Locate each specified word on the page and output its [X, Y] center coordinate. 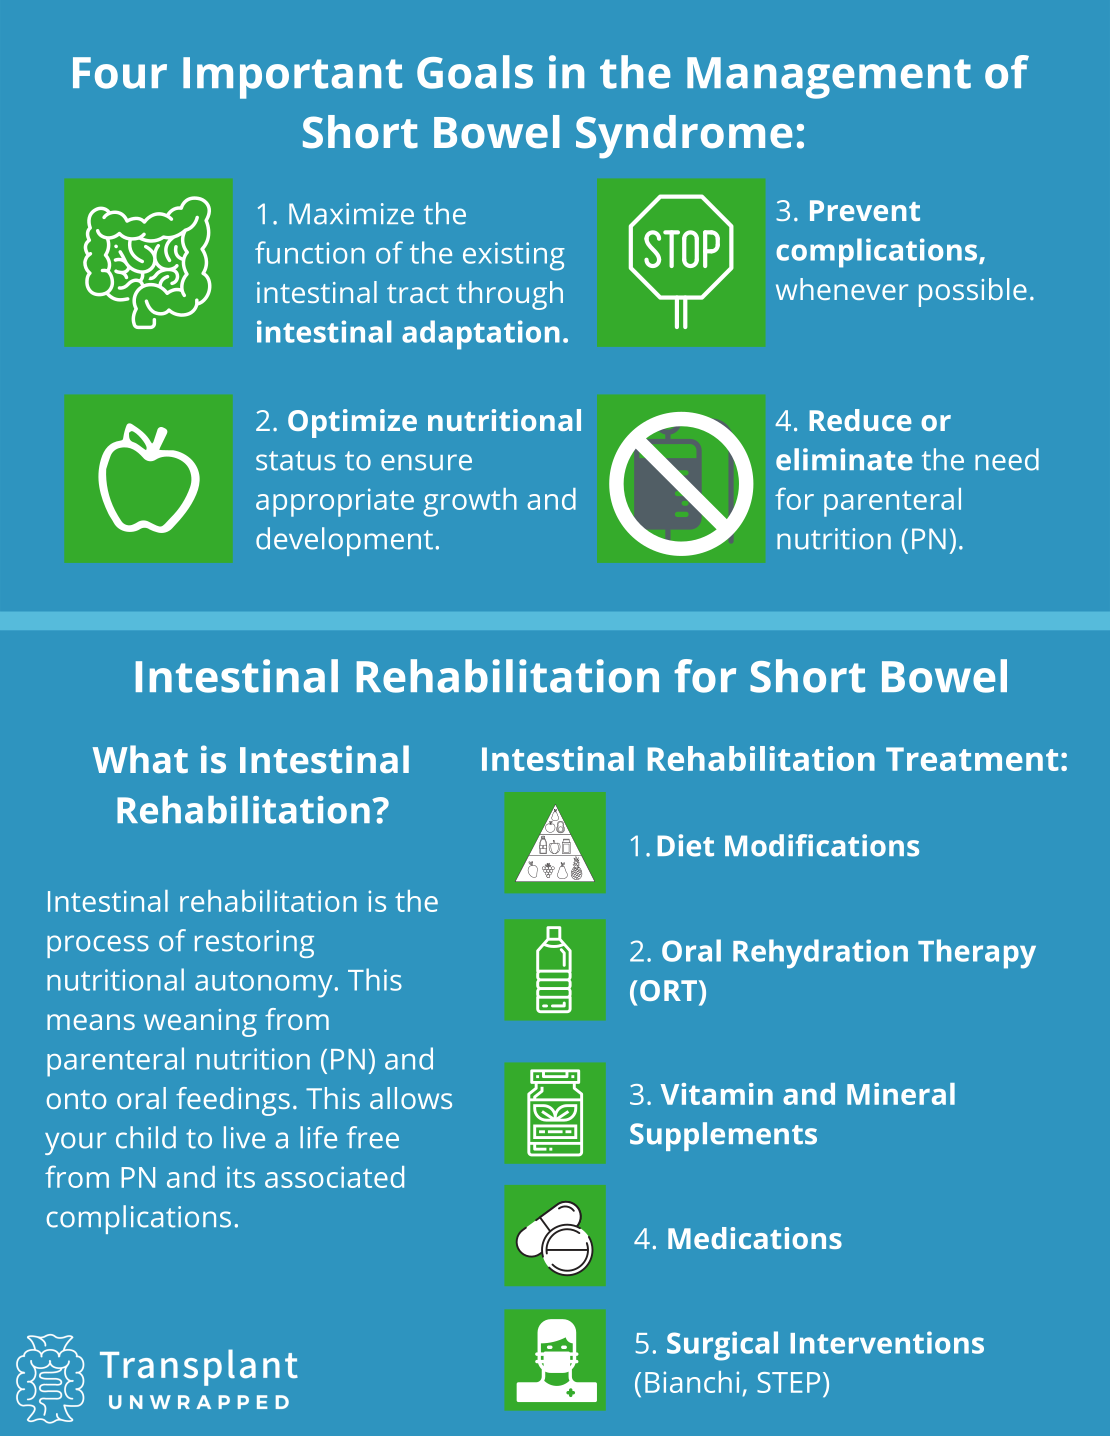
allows [411, 1098]
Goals [475, 72]
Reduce [860, 420]
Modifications [822, 845]
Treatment [972, 759]
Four [120, 73]
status [296, 461]
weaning [200, 1023]
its [241, 1177]
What [140, 759]
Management [829, 78]
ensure [426, 462]
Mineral [901, 1094]
